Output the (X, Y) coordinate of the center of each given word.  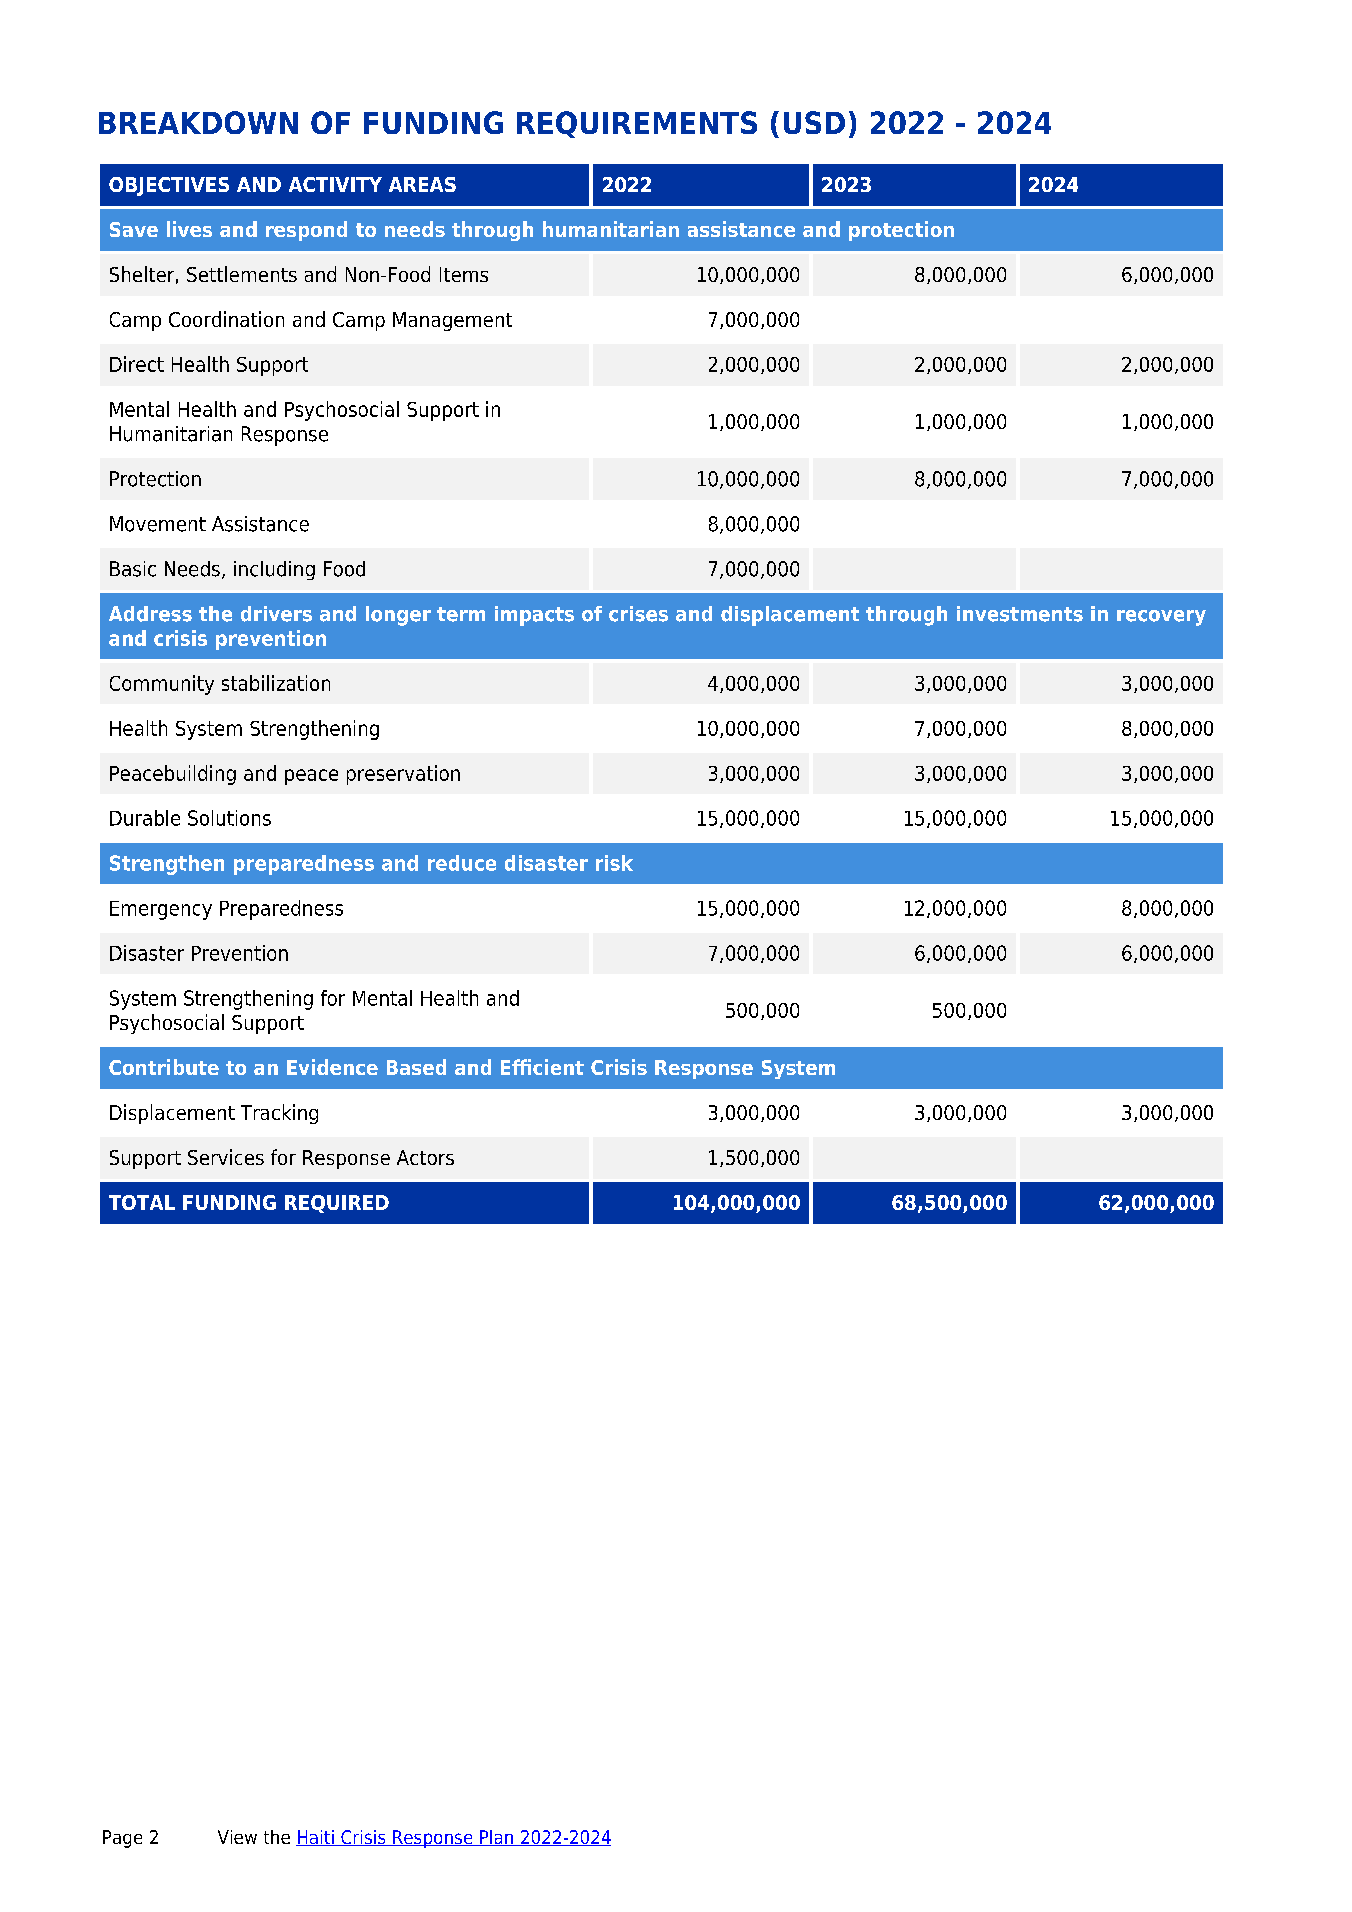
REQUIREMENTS (637, 124)
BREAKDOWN (198, 122)
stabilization (276, 683)
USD (814, 122)
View (237, 1837)
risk (614, 863)
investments (1020, 614)
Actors (425, 1157)
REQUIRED (337, 1204)
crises (638, 614)
